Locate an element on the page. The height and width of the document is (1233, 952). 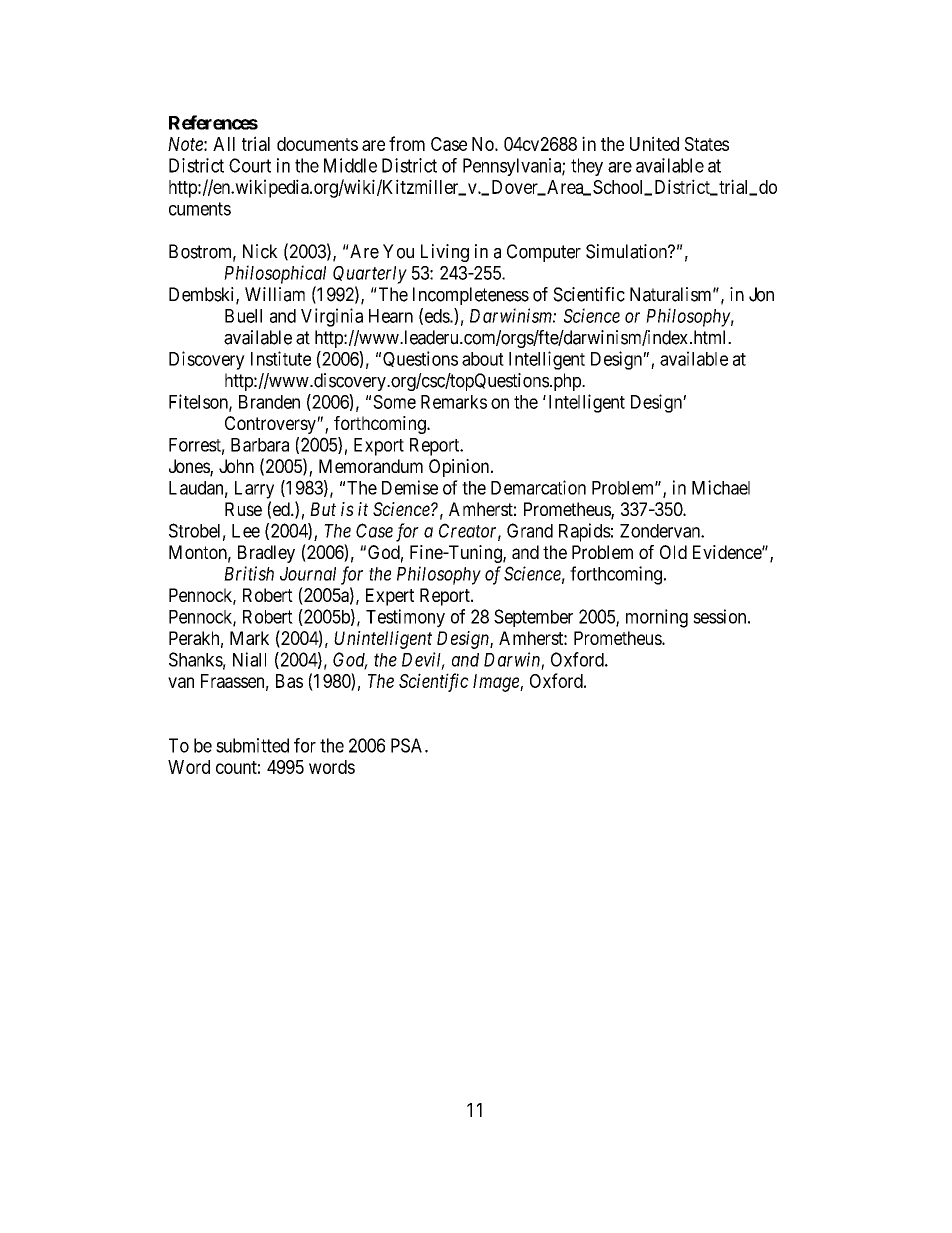
United is located at coordinates (654, 143).
